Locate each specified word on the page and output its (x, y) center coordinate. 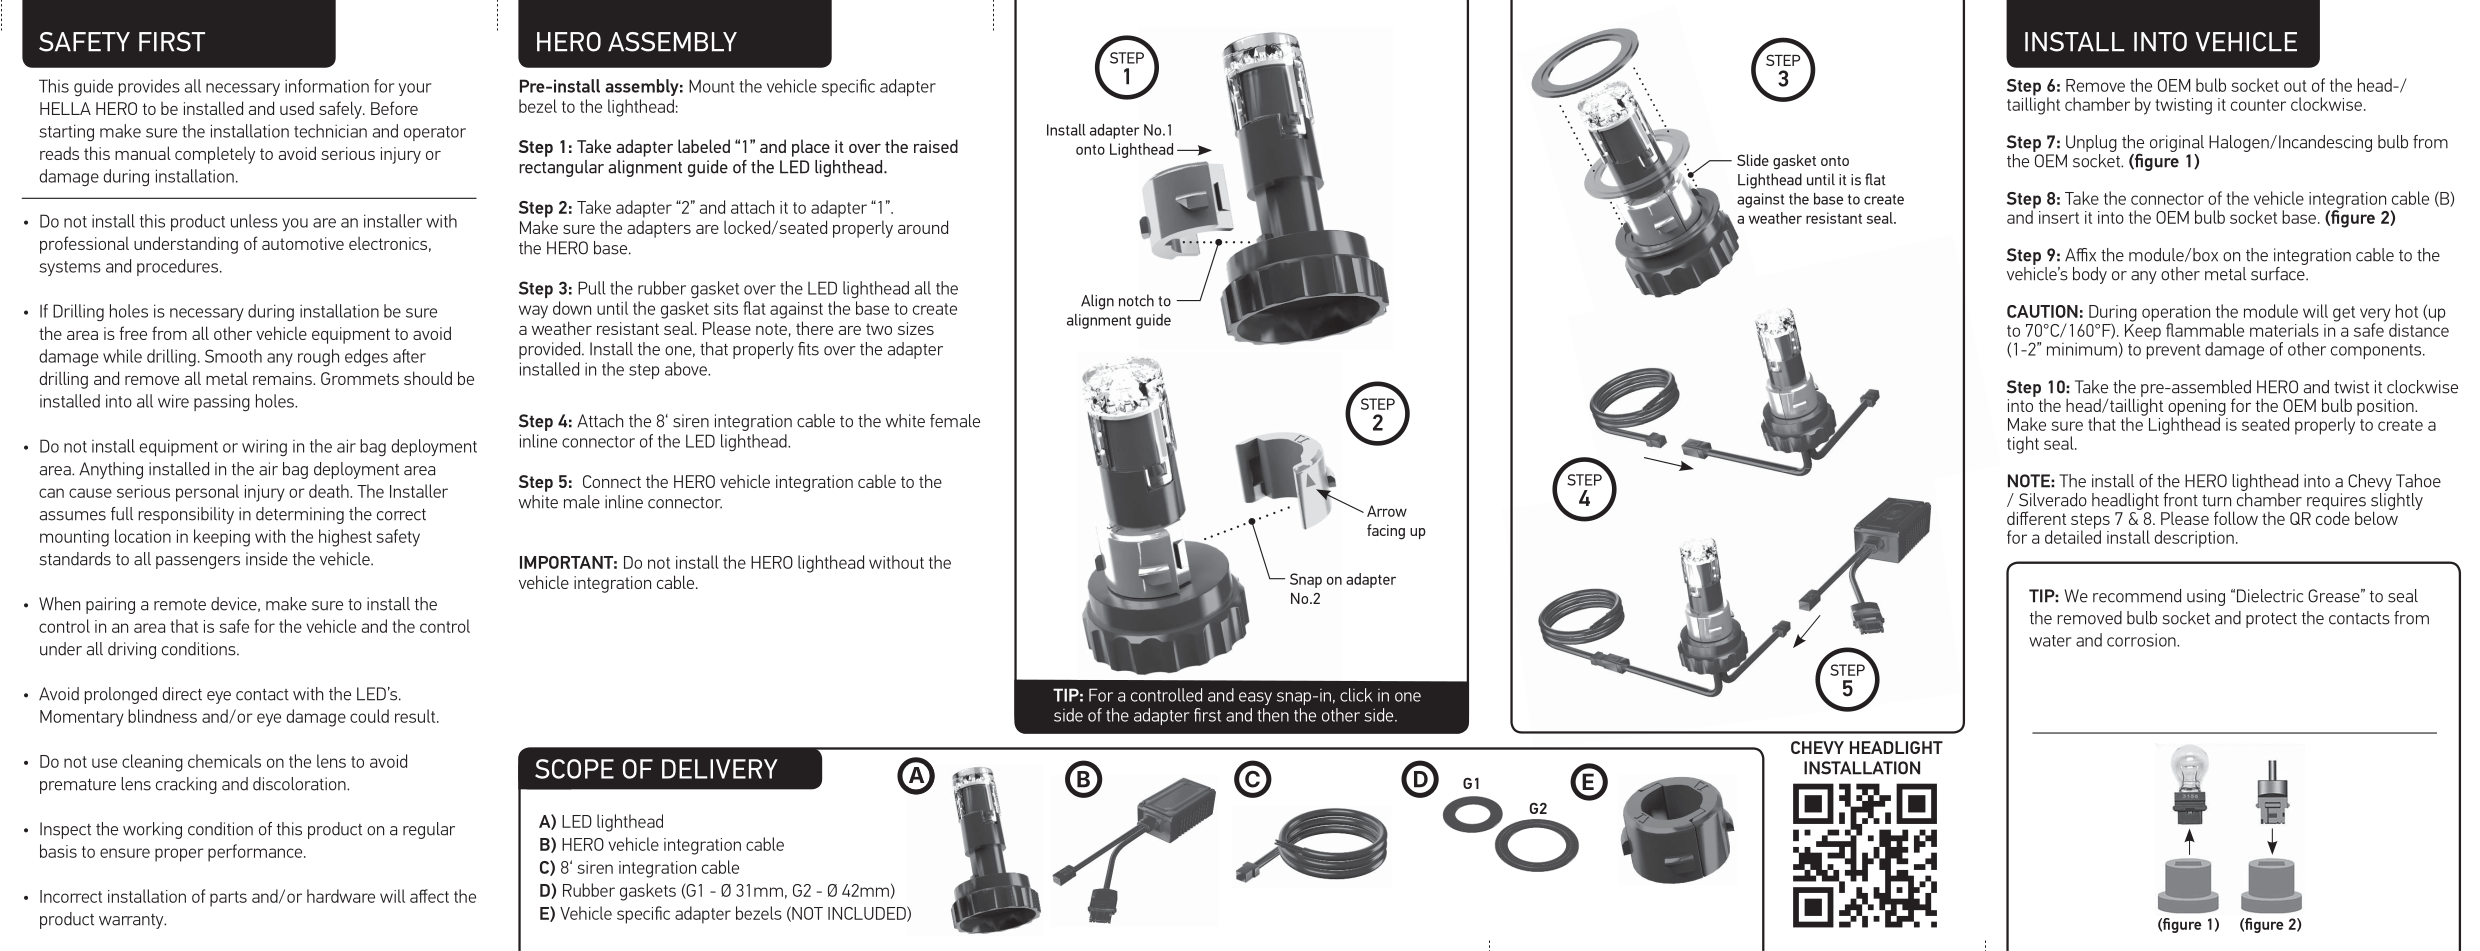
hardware (341, 896)
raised (936, 146)
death (330, 491)
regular (429, 830)
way (533, 312)
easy (1255, 698)
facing (1386, 532)
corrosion (2142, 640)
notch (1136, 300)
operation (2176, 314)
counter (2258, 105)
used (297, 108)
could (369, 716)
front (2180, 500)
